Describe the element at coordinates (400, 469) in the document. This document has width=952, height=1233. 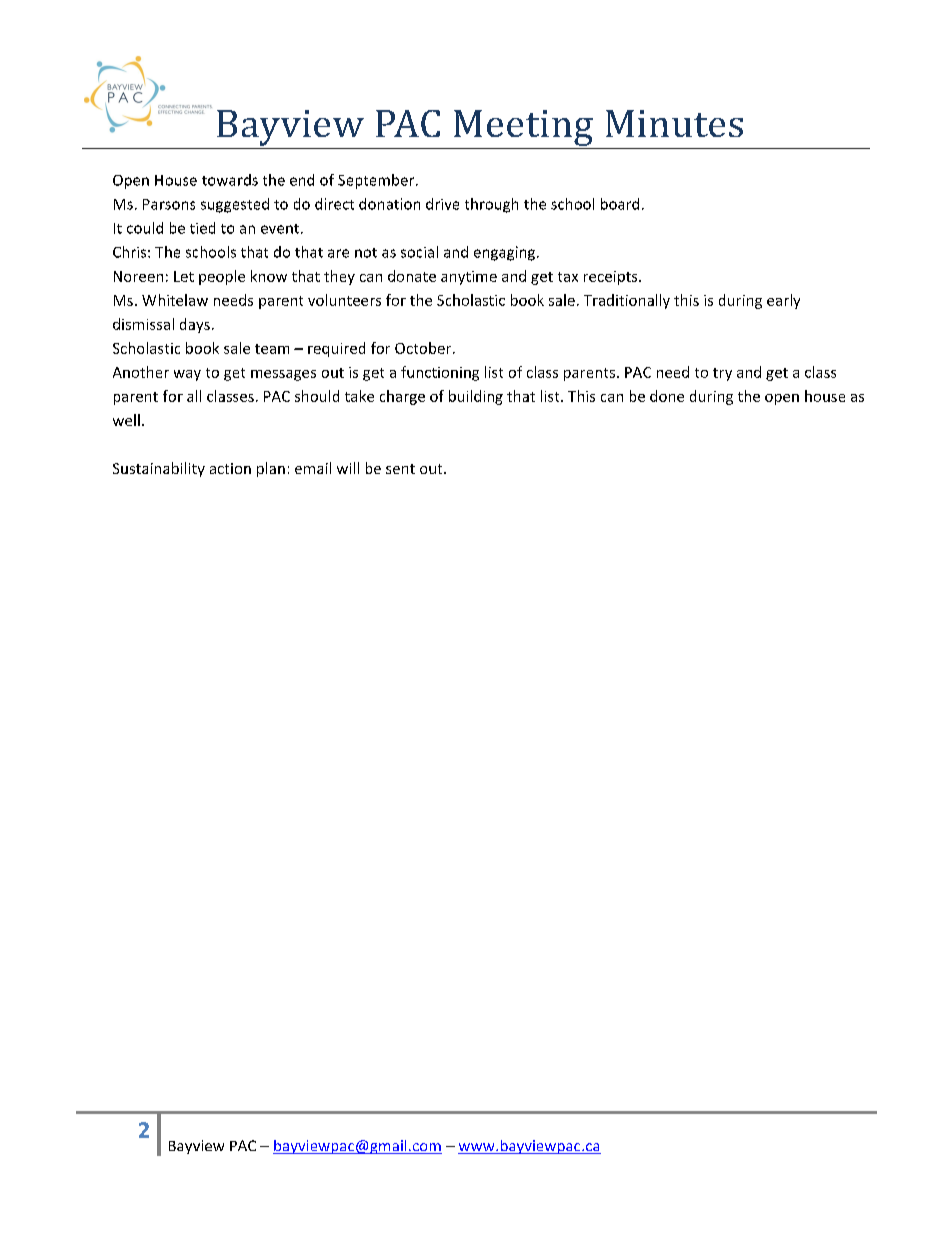
I see `sent` at that location.
